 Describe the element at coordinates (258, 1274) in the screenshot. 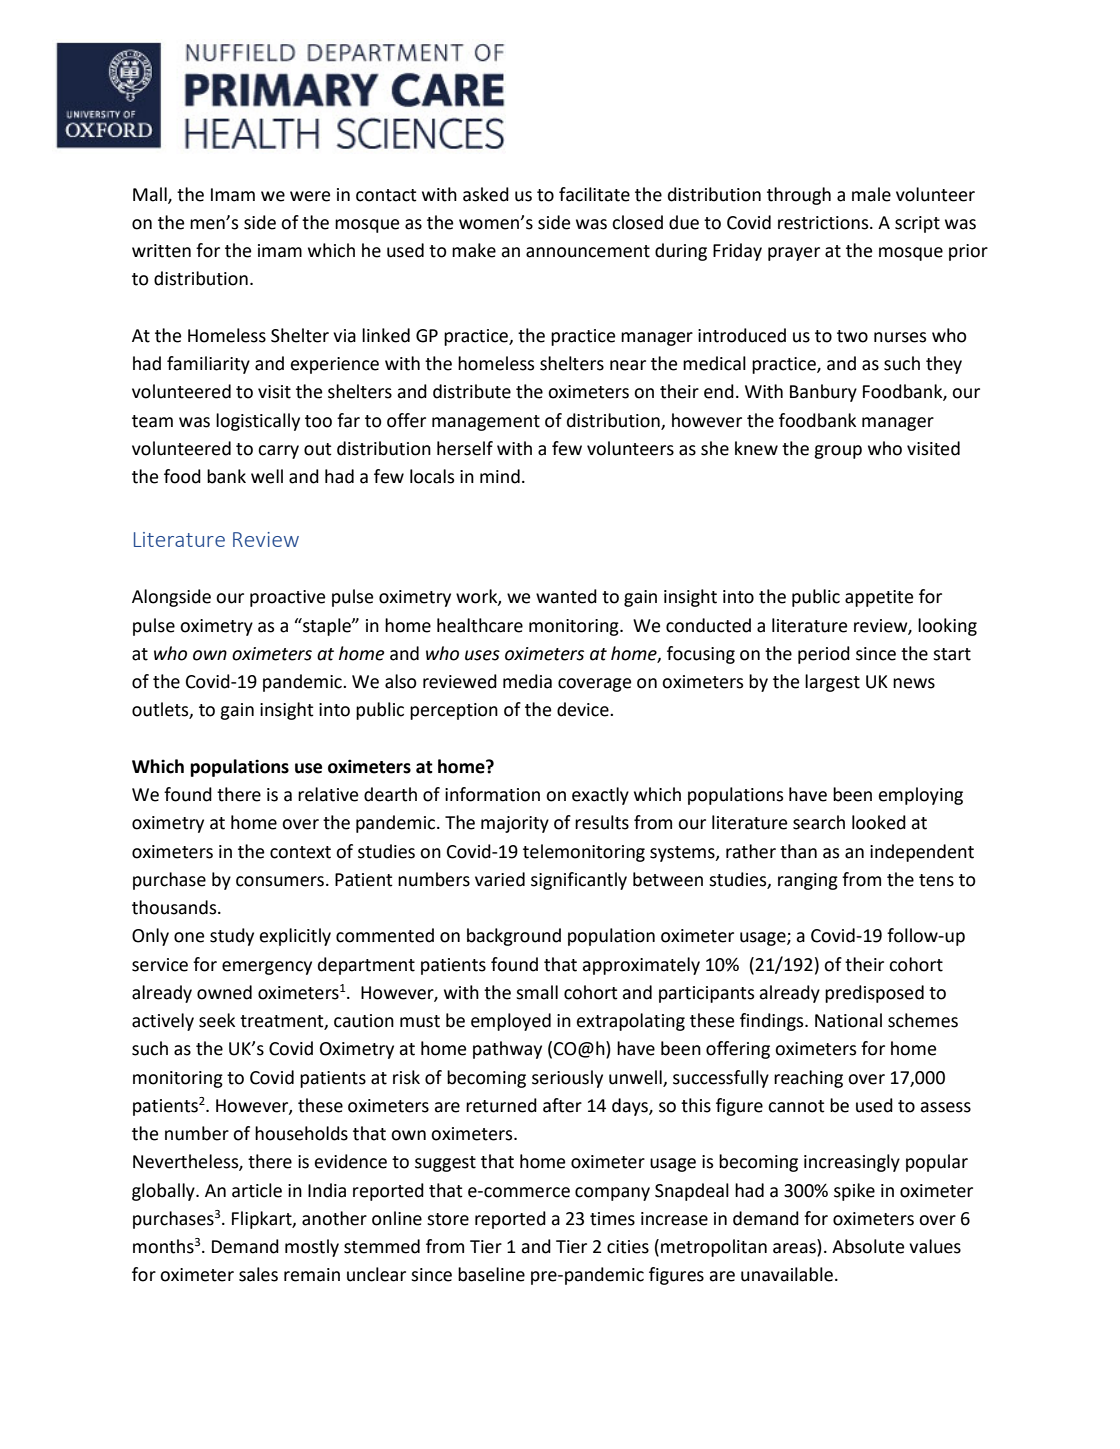

I see `sales` at that location.
